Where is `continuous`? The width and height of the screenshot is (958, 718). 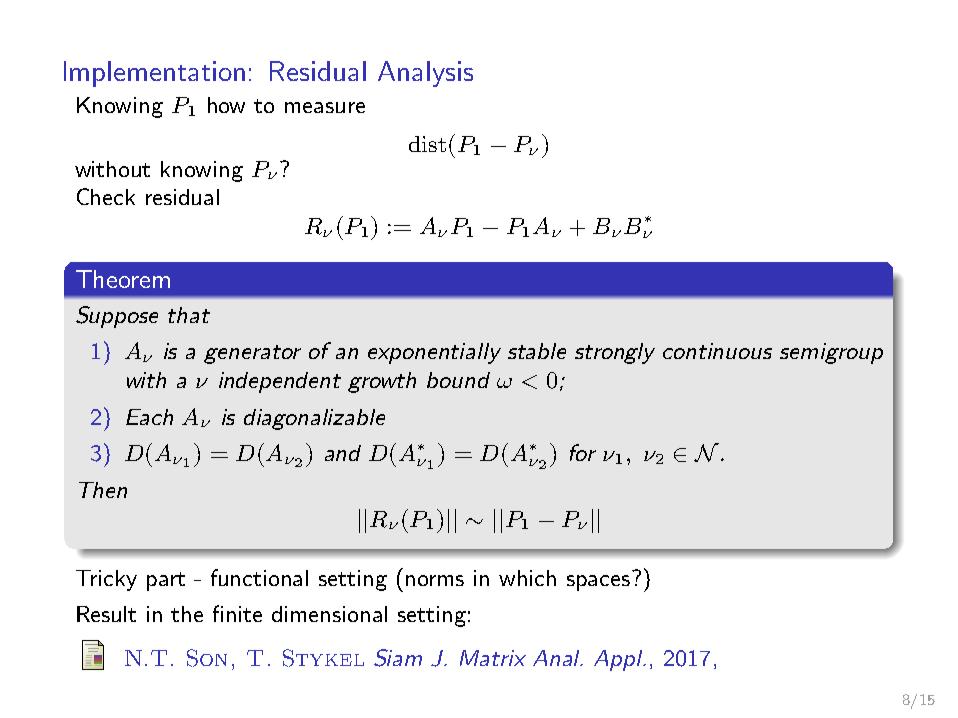
continuous is located at coordinates (717, 351).
